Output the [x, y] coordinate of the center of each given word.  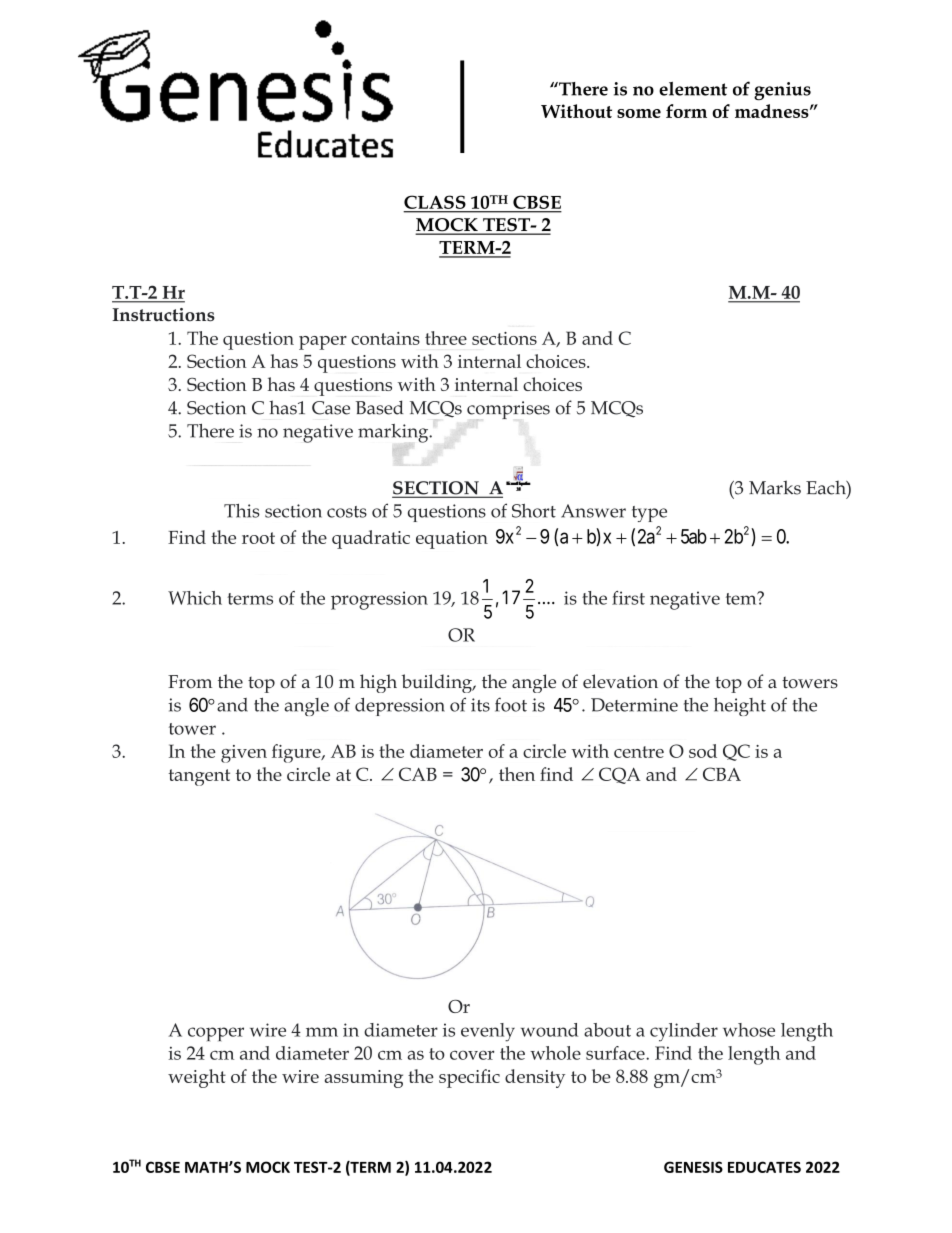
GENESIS [693, 1167]
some [639, 113]
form [686, 111]
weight [197, 1078]
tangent [199, 777]
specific [469, 1078]
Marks [775, 487]
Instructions [163, 315]
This [242, 511]
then [517, 774]
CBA [722, 774]
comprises [508, 410]
